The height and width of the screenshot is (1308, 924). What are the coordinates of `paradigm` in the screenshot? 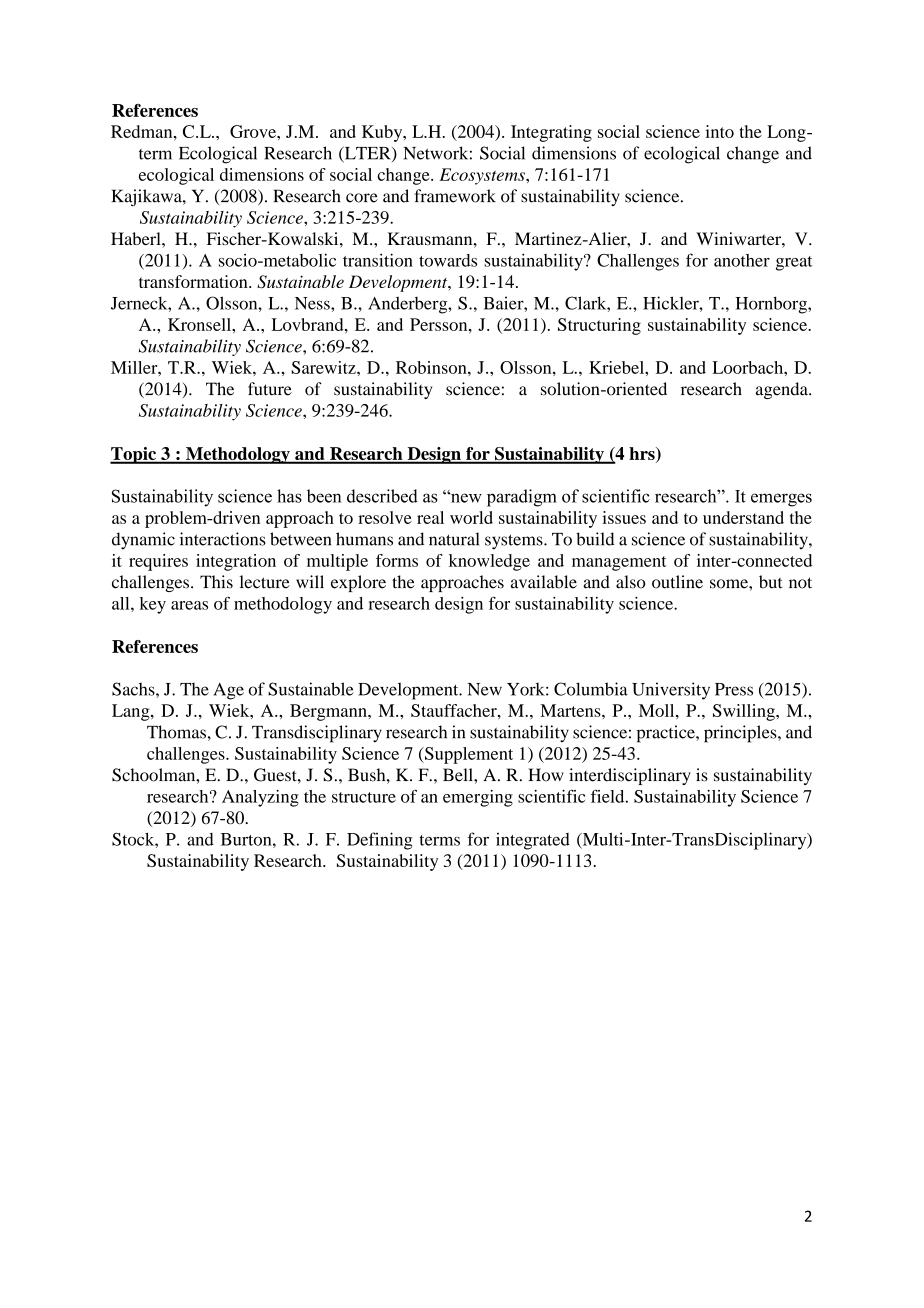 It's located at (522, 498).
